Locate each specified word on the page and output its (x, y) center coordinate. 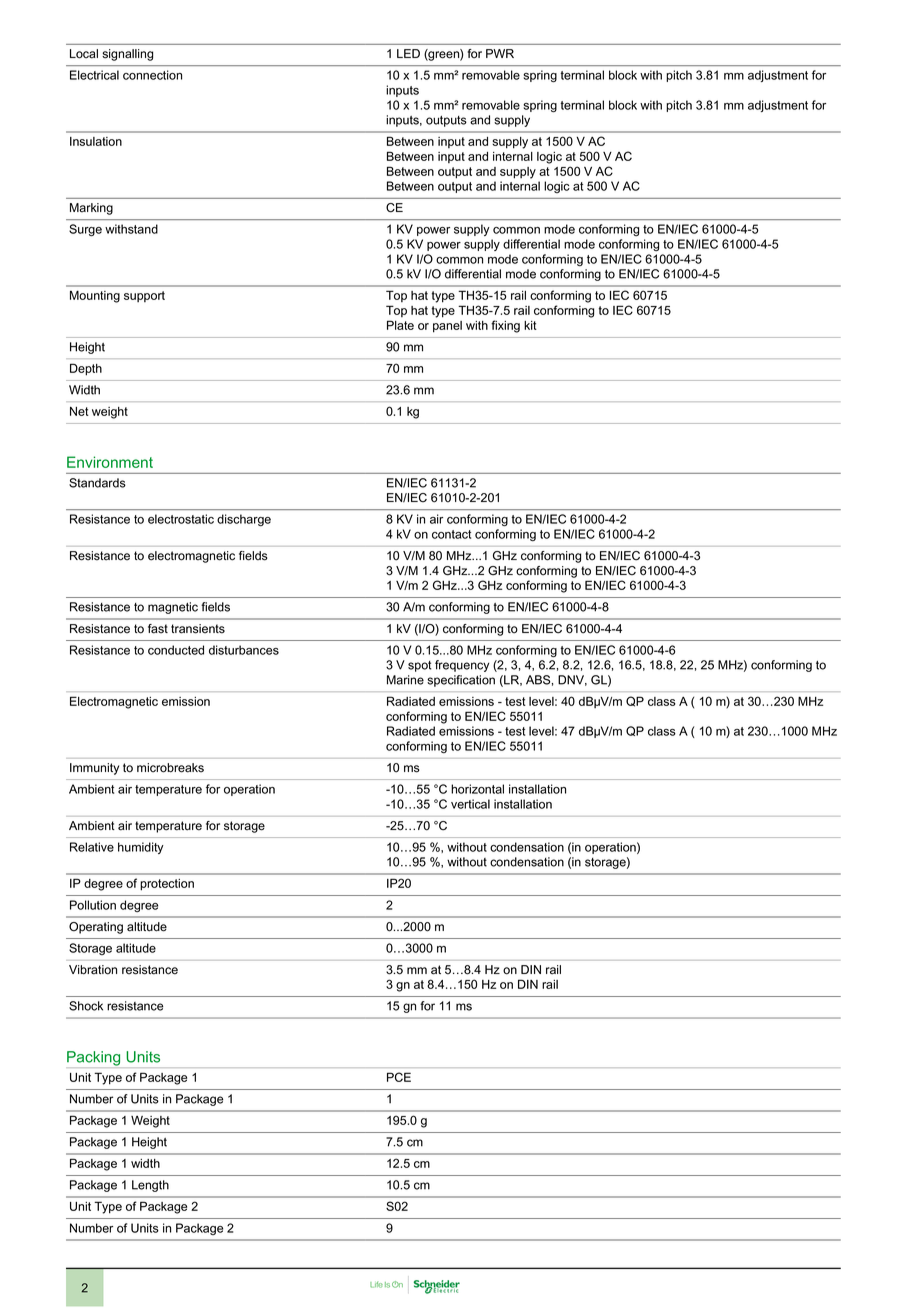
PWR (500, 53)
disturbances (244, 650)
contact (451, 534)
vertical (470, 804)
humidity (141, 848)
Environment (110, 462)
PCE (399, 1077)
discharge (244, 520)
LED (408, 53)
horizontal (477, 789)
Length (150, 1186)
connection (152, 75)
